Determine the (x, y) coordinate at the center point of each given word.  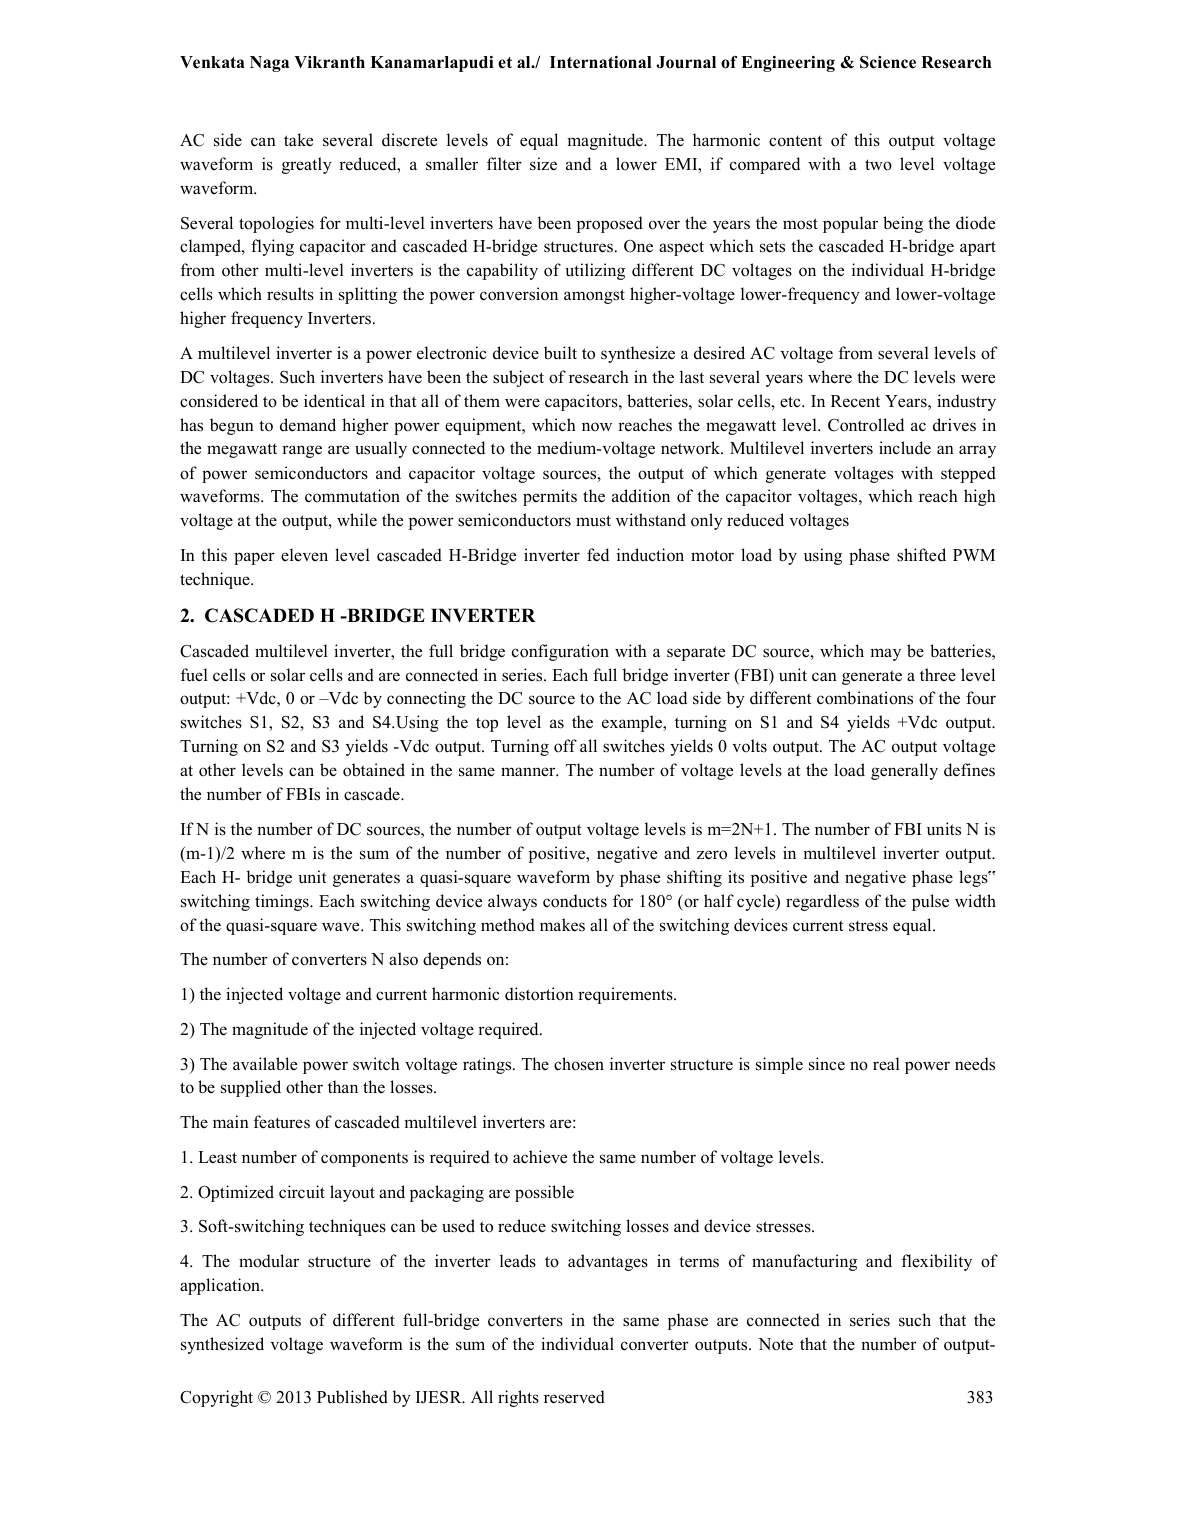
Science (888, 62)
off (565, 746)
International (601, 62)
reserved (574, 1397)
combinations (865, 698)
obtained (374, 770)
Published (352, 1397)
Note (775, 1344)
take (298, 140)
